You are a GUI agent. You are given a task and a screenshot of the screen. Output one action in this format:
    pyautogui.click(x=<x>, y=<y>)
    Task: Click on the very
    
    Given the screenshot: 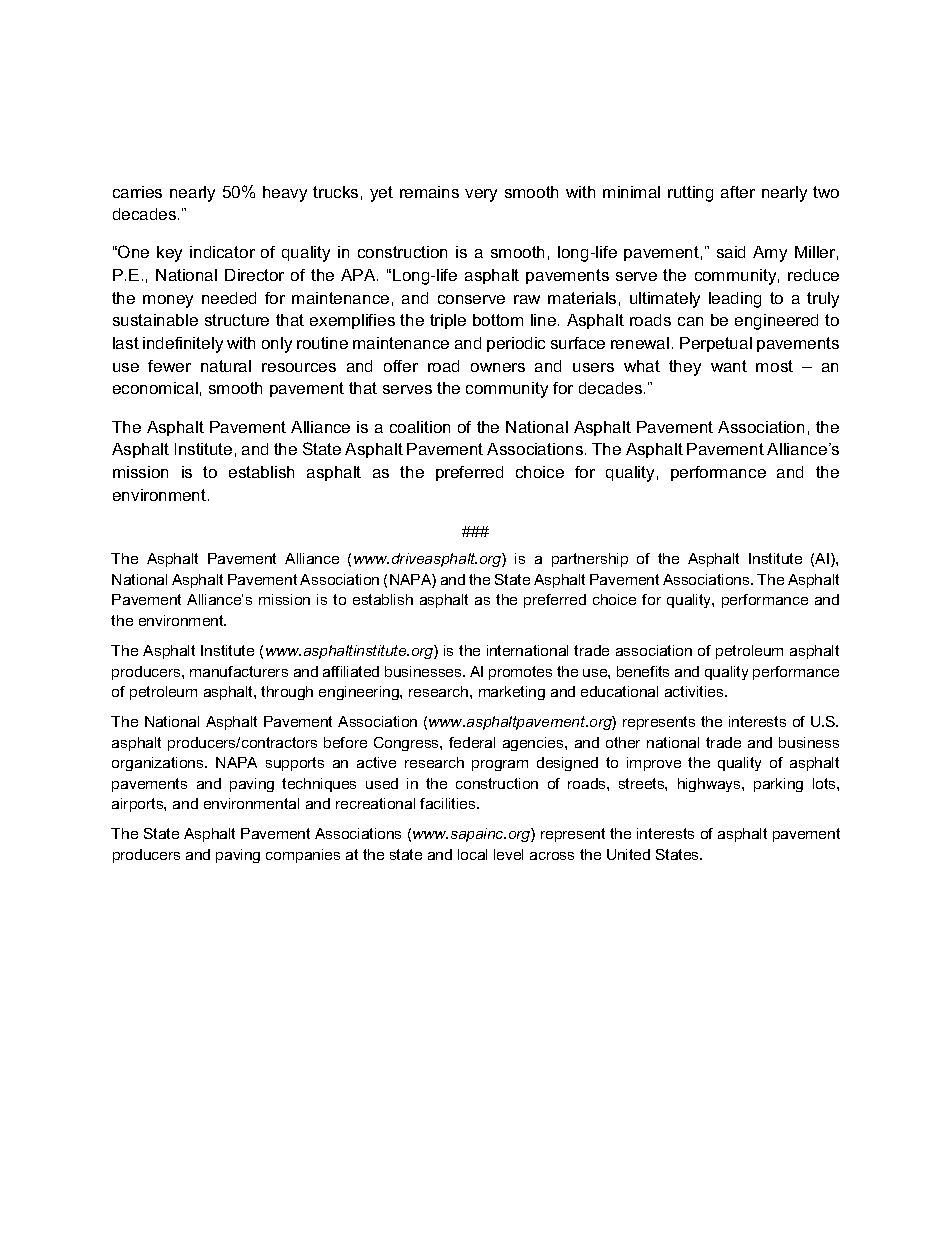 What is the action you would take?
    pyautogui.click(x=481, y=195)
